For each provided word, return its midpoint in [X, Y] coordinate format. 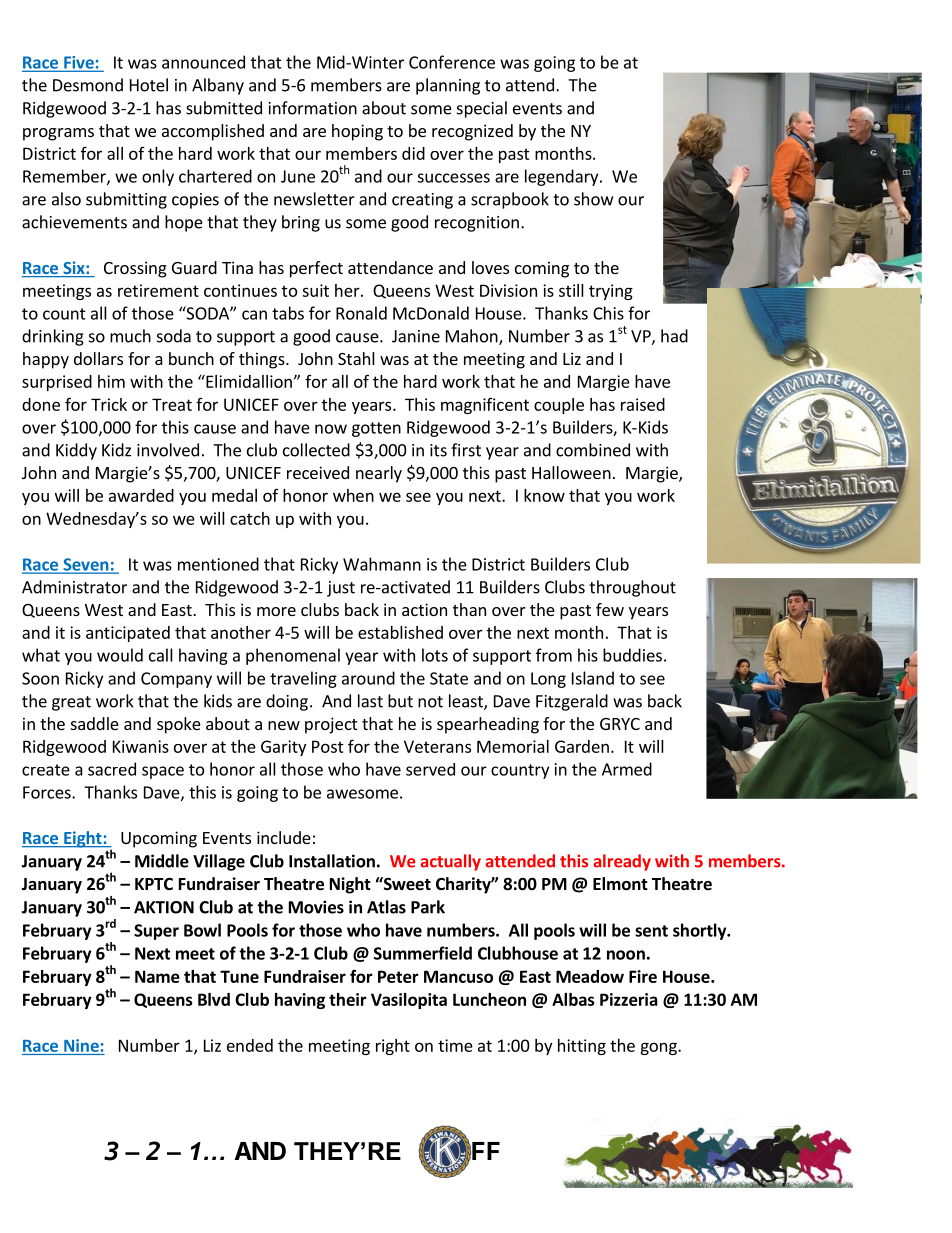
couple [559, 406]
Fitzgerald [572, 702]
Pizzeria [629, 999]
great [71, 703]
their [348, 999]
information [313, 108]
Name [157, 976]
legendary [563, 177]
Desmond [88, 85]
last [370, 701]
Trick [109, 404]
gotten [376, 429]
